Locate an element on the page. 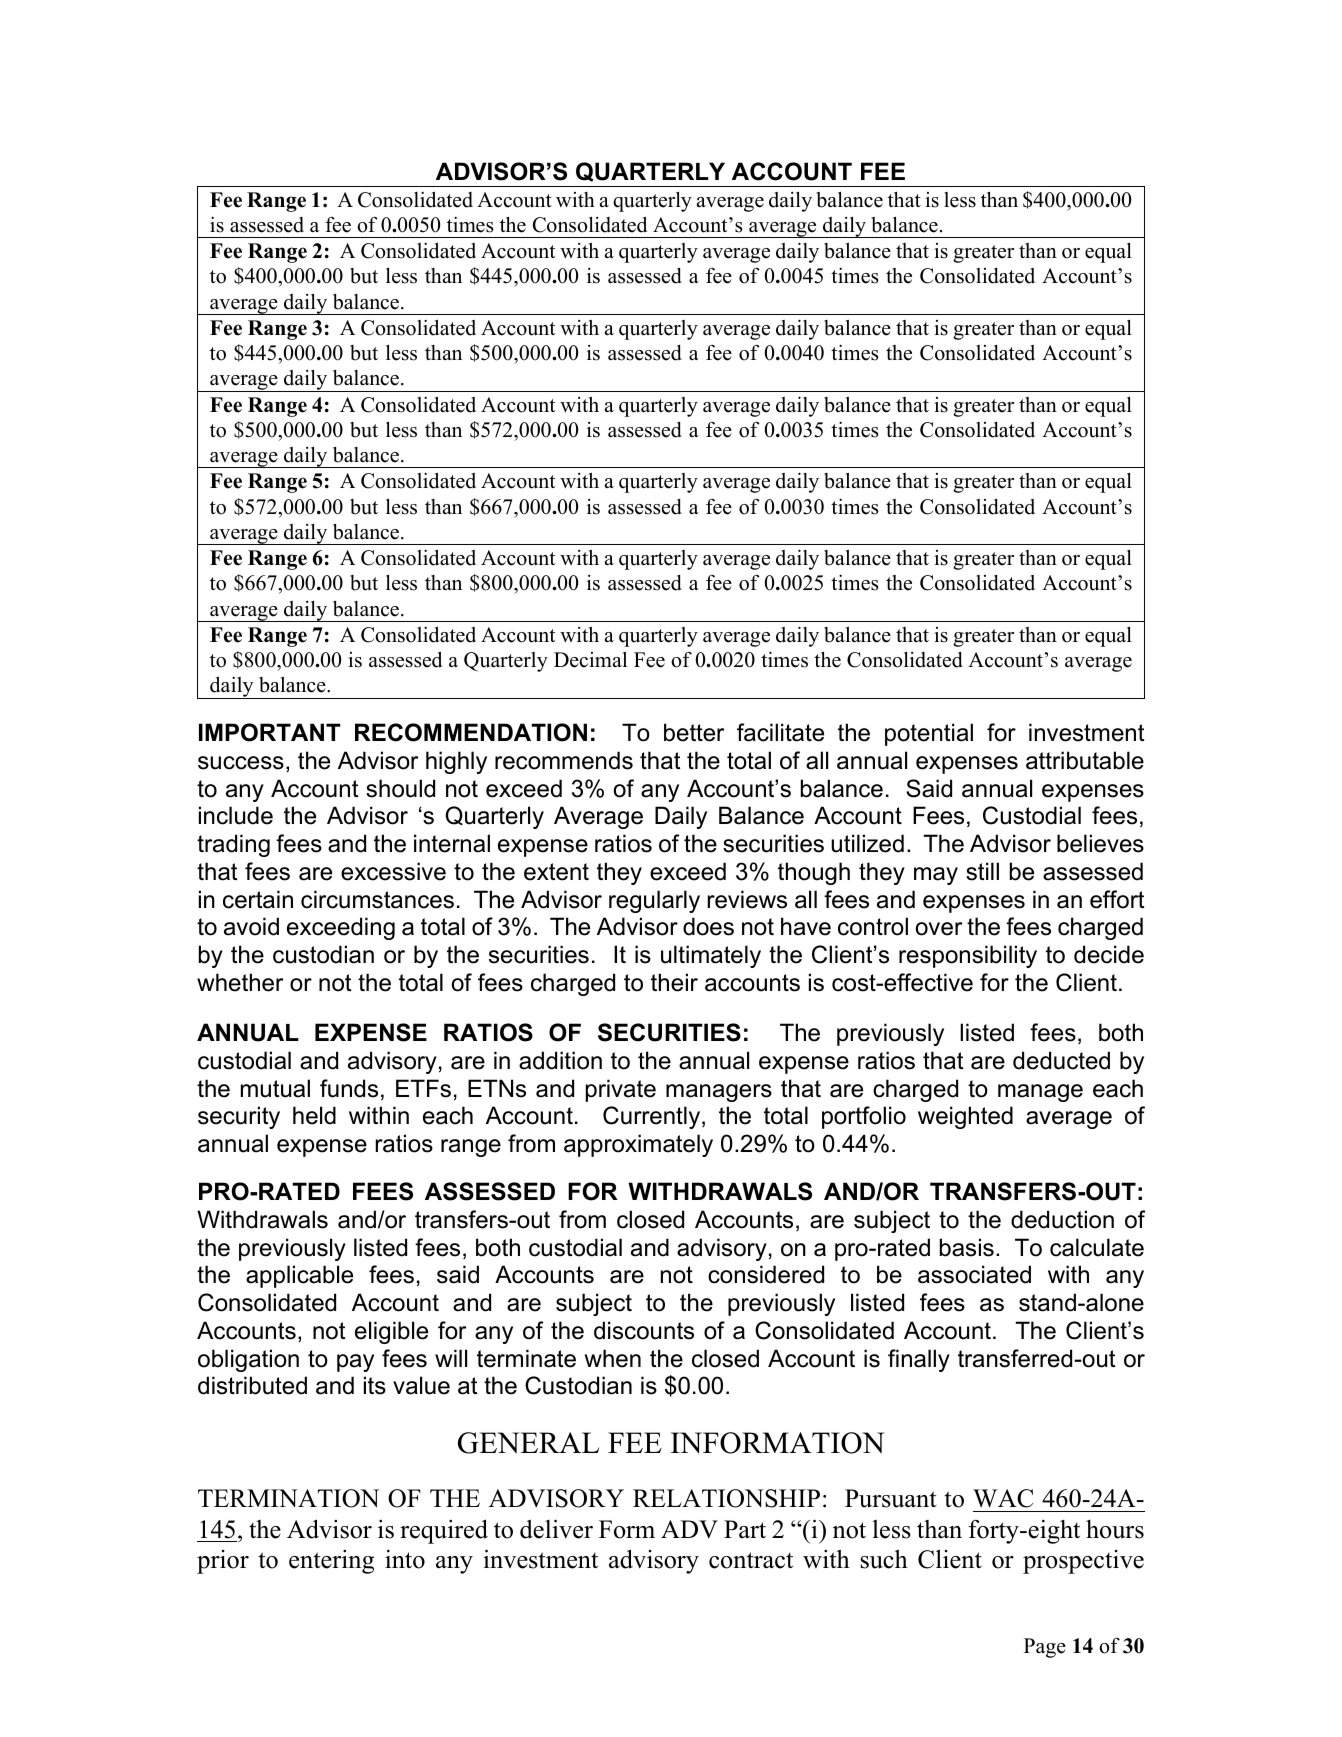 This image has height=1737, width=1342. approximately is located at coordinates (638, 1145).
